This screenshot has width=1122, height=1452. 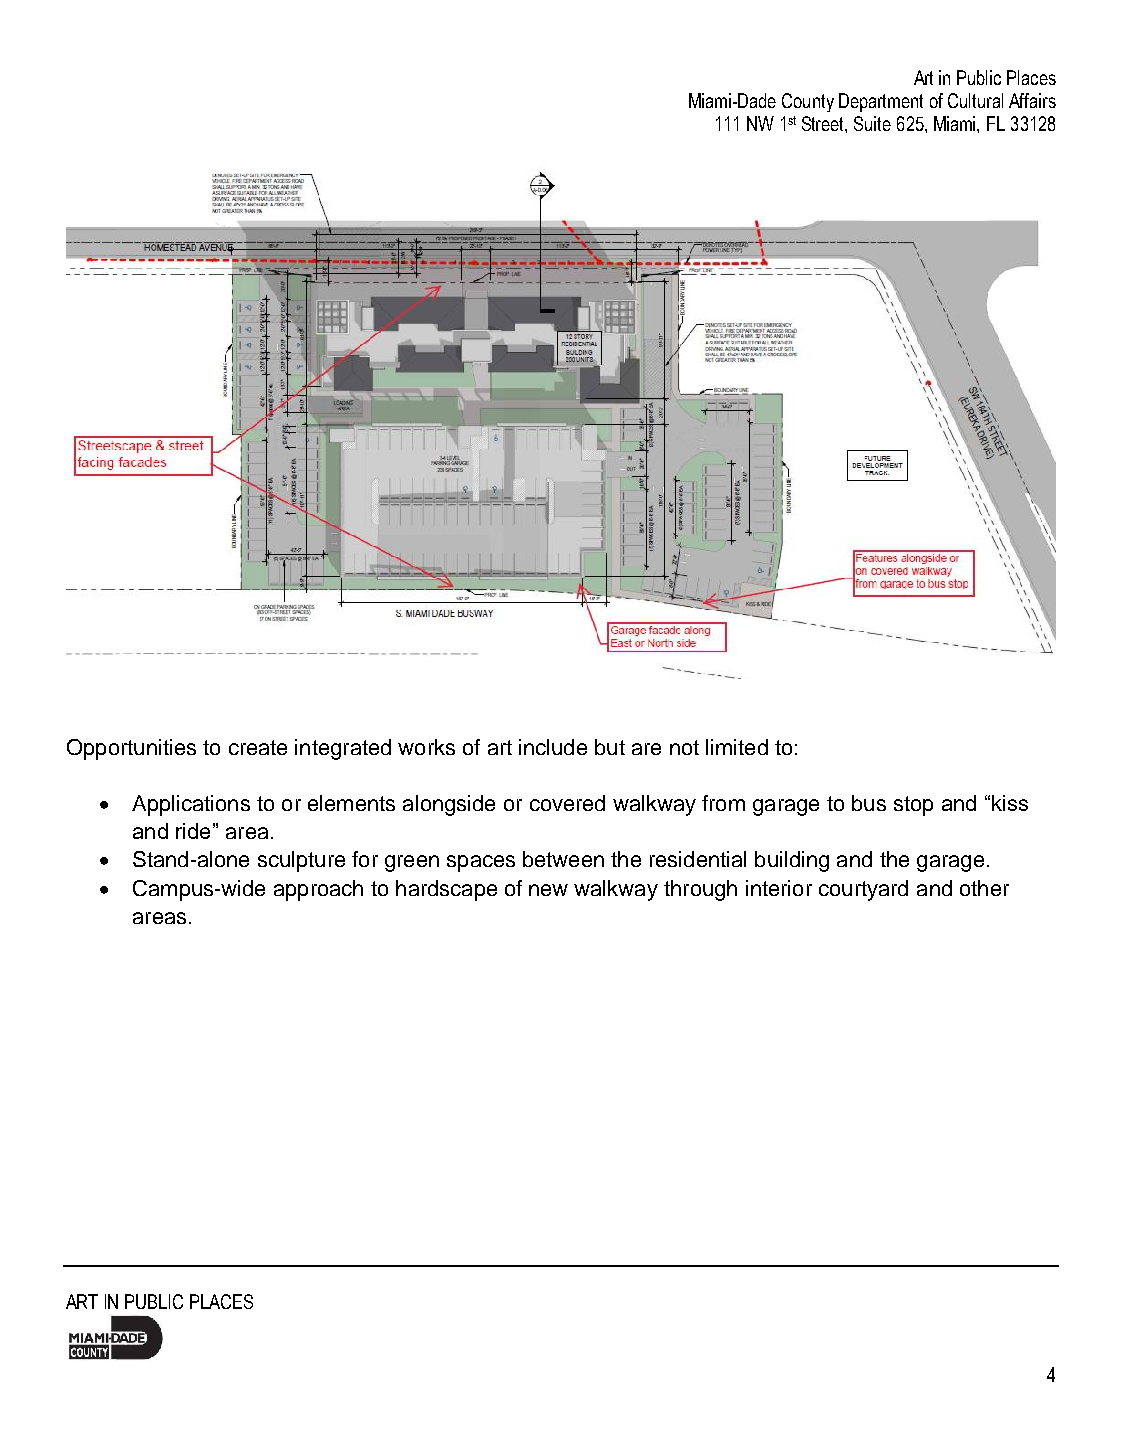 I want to click on County, so click(x=808, y=102).
